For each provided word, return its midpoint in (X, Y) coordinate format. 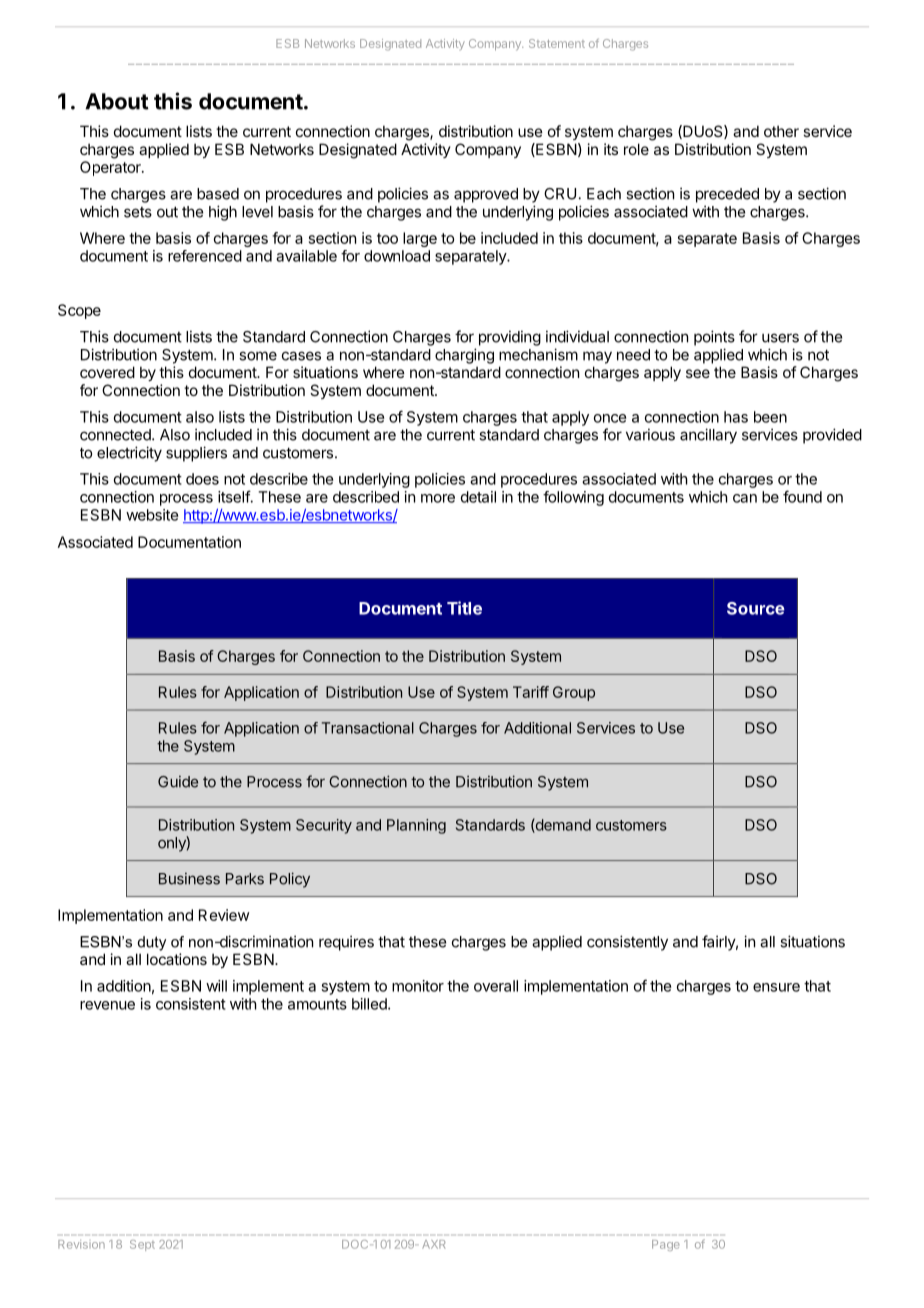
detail (478, 497)
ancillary (708, 436)
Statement (557, 43)
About (117, 101)
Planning (416, 826)
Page (666, 1245)
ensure (776, 987)
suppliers (196, 454)
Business (189, 879)
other (781, 131)
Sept (142, 1245)
